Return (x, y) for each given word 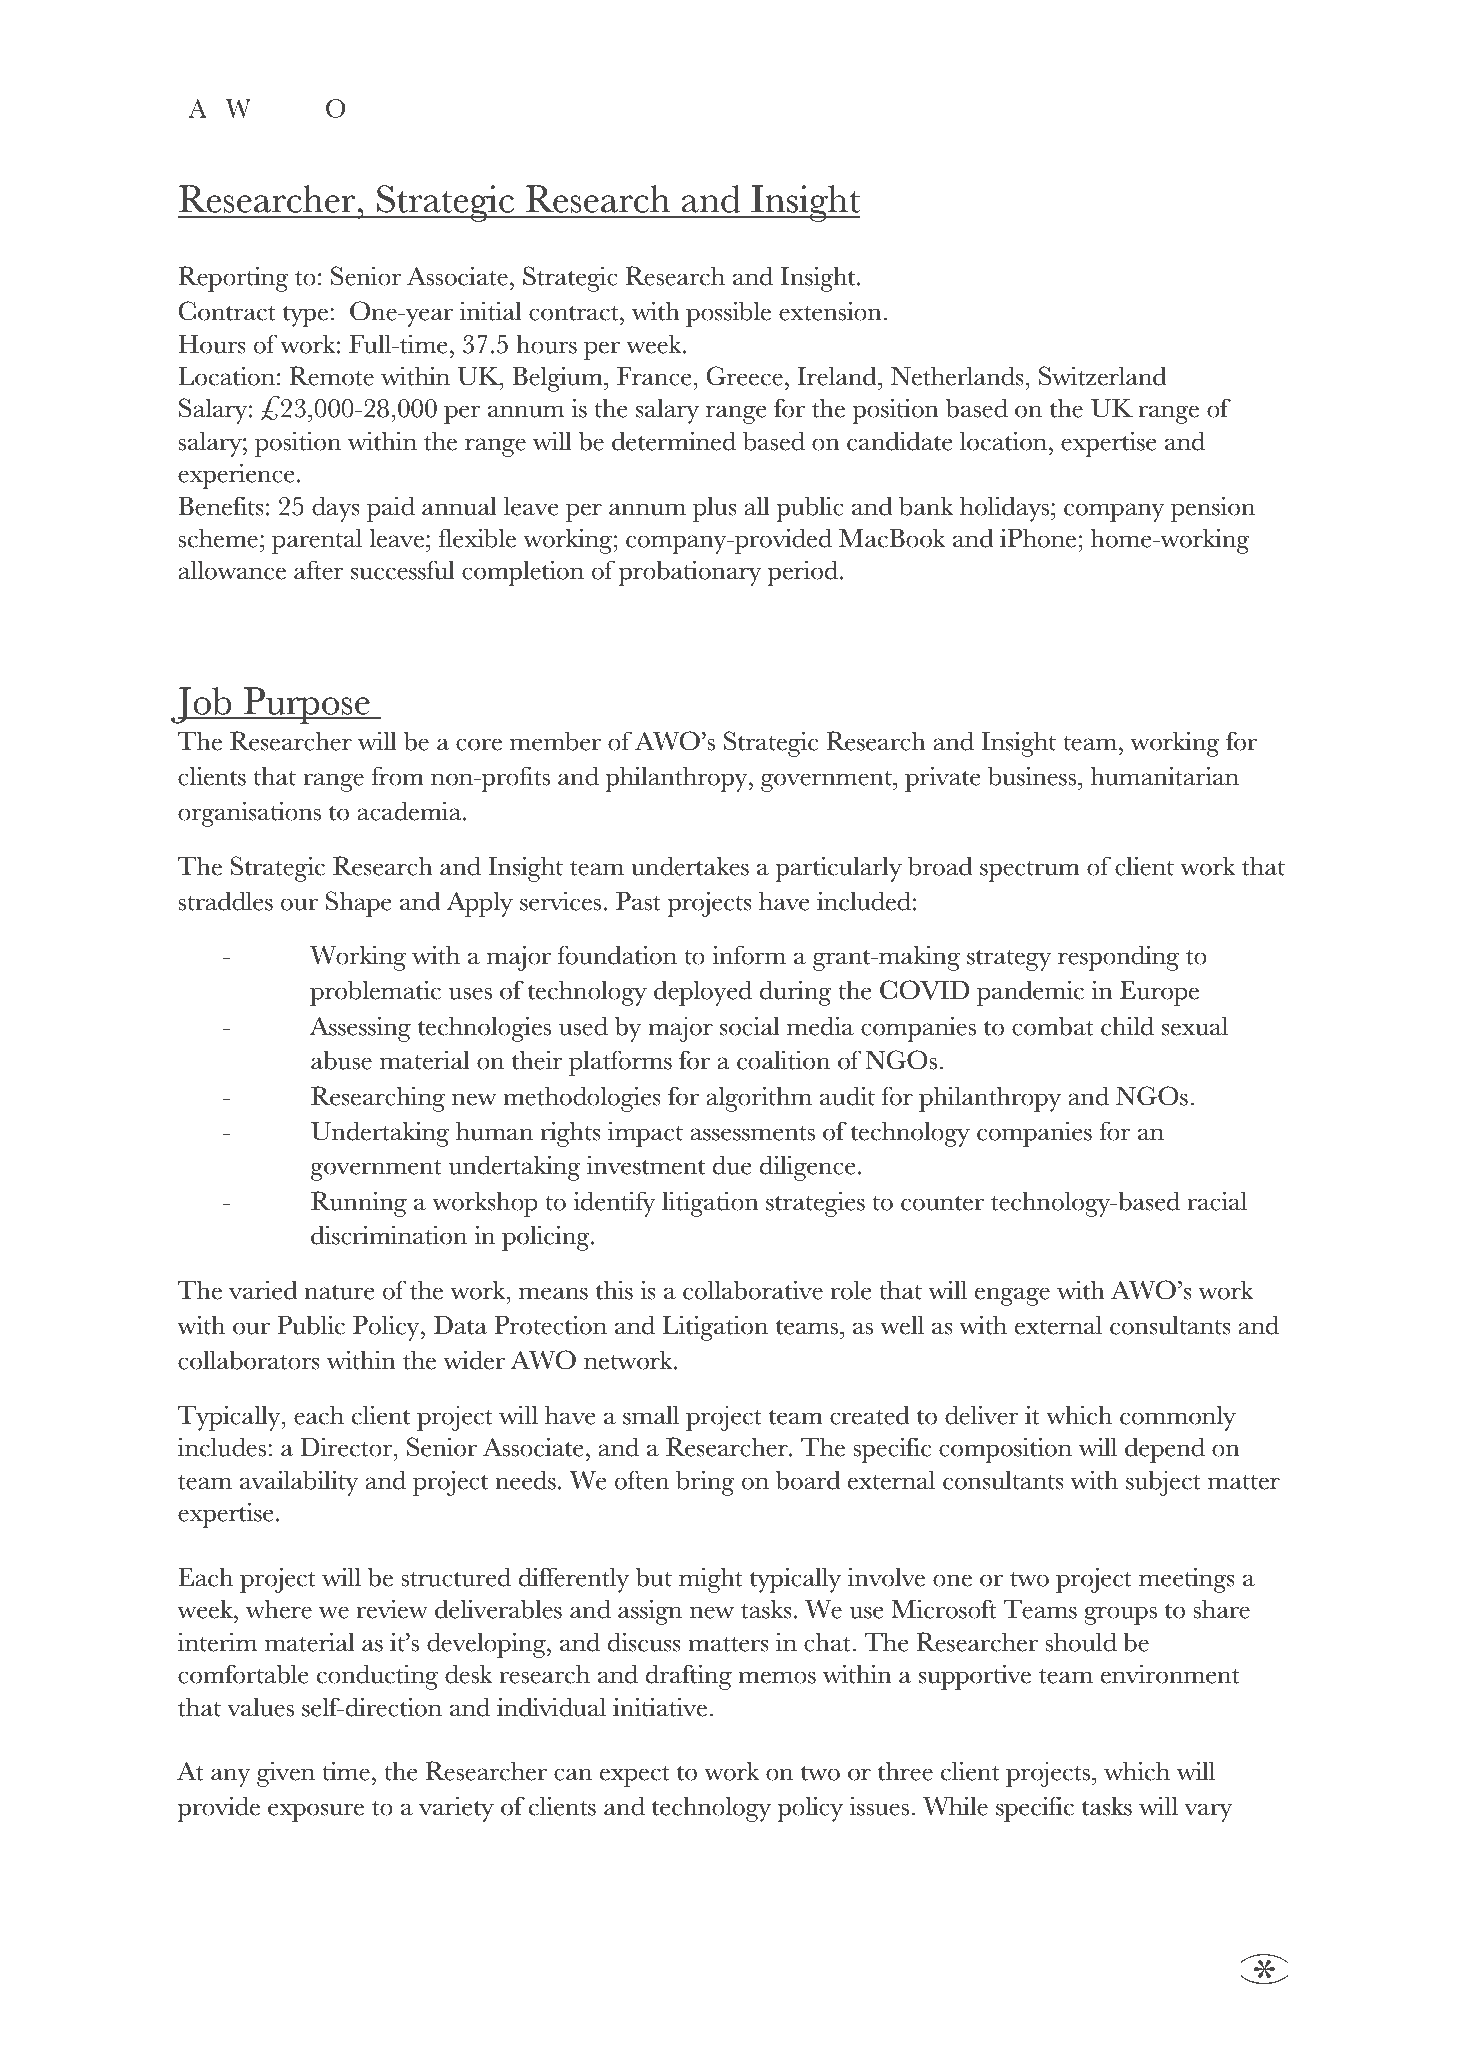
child (1127, 1026)
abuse (341, 1060)
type (305, 316)
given (286, 1774)
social (750, 1026)
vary (1208, 1812)
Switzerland (1103, 376)
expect (635, 1776)
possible (728, 314)
